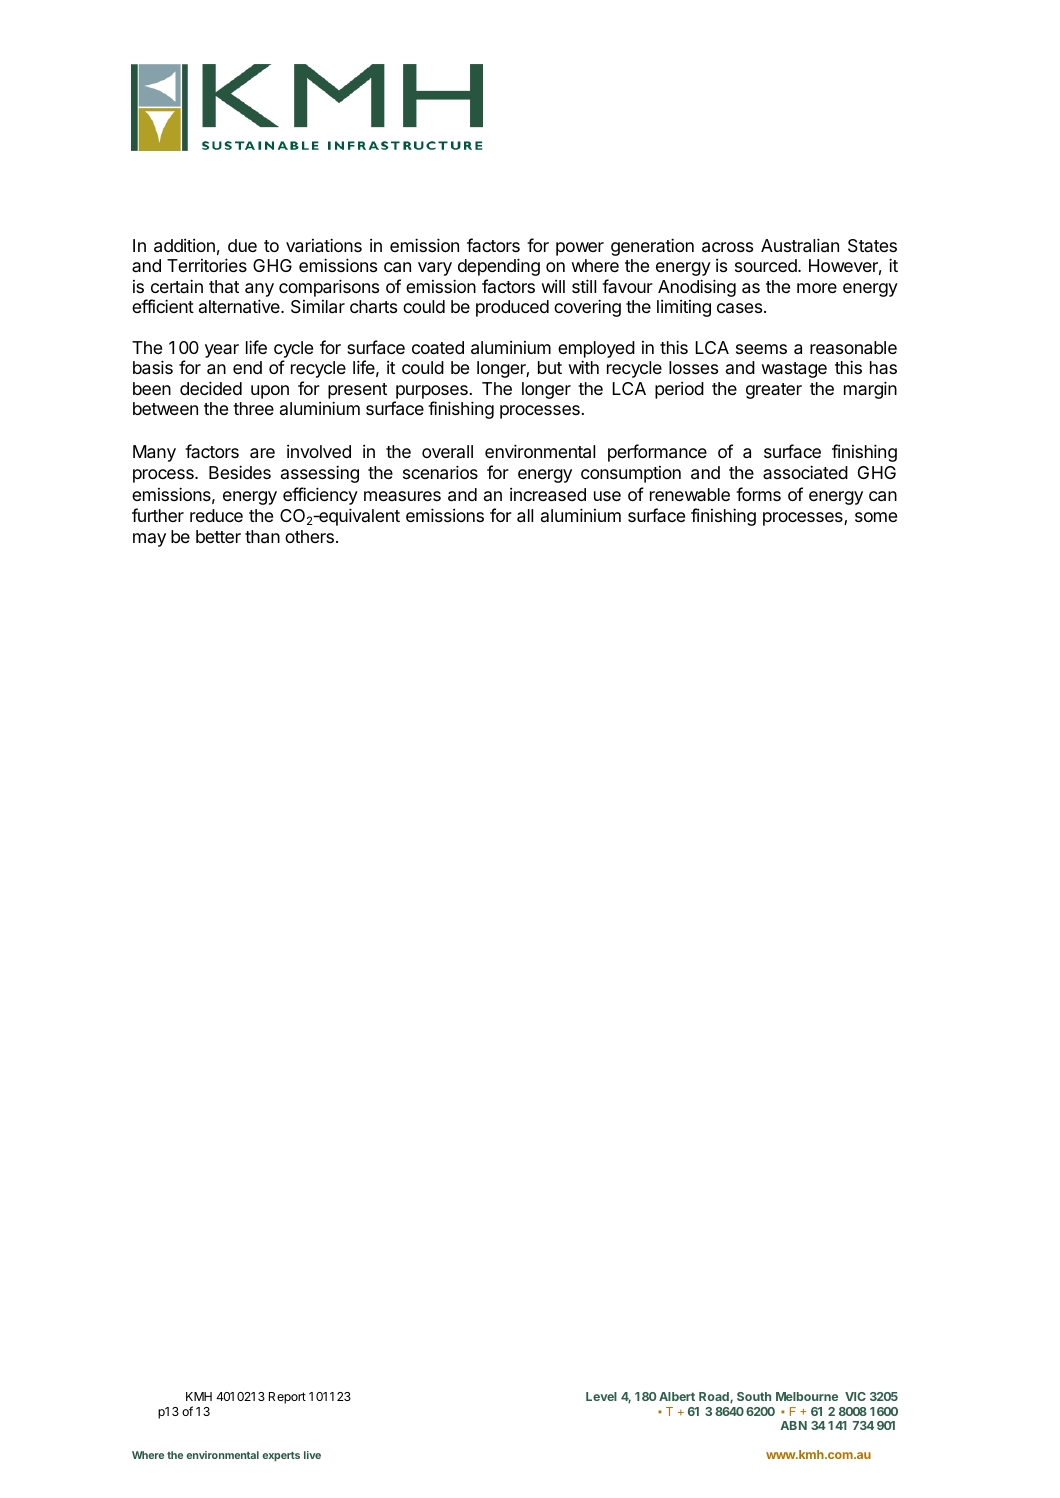 Image resolution: width=1060 pixels, height=1498 pixels. Describe the element at coordinates (262, 537) in the screenshot. I see `than` at that location.
